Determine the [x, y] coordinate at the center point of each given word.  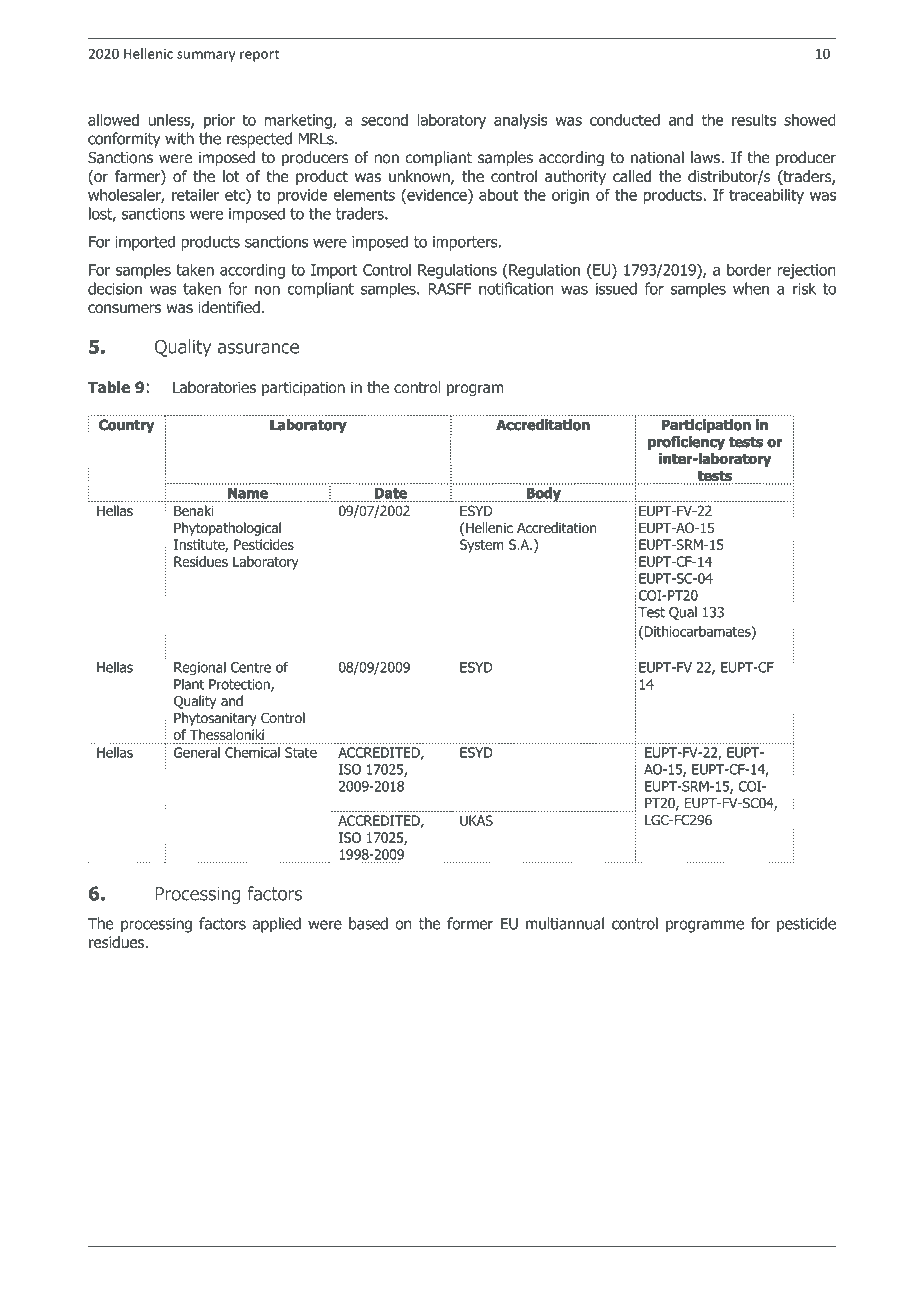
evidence [437, 196]
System [482, 546]
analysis [520, 121]
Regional [200, 668]
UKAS [476, 820]
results [754, 120]
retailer [195, 195]
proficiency [686, 443]
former [470, 923]
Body [544, 494]
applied [277, 925]
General [197, 752]
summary [206, 56]
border [749, 269]
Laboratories [214, 387]
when [751, 288]
